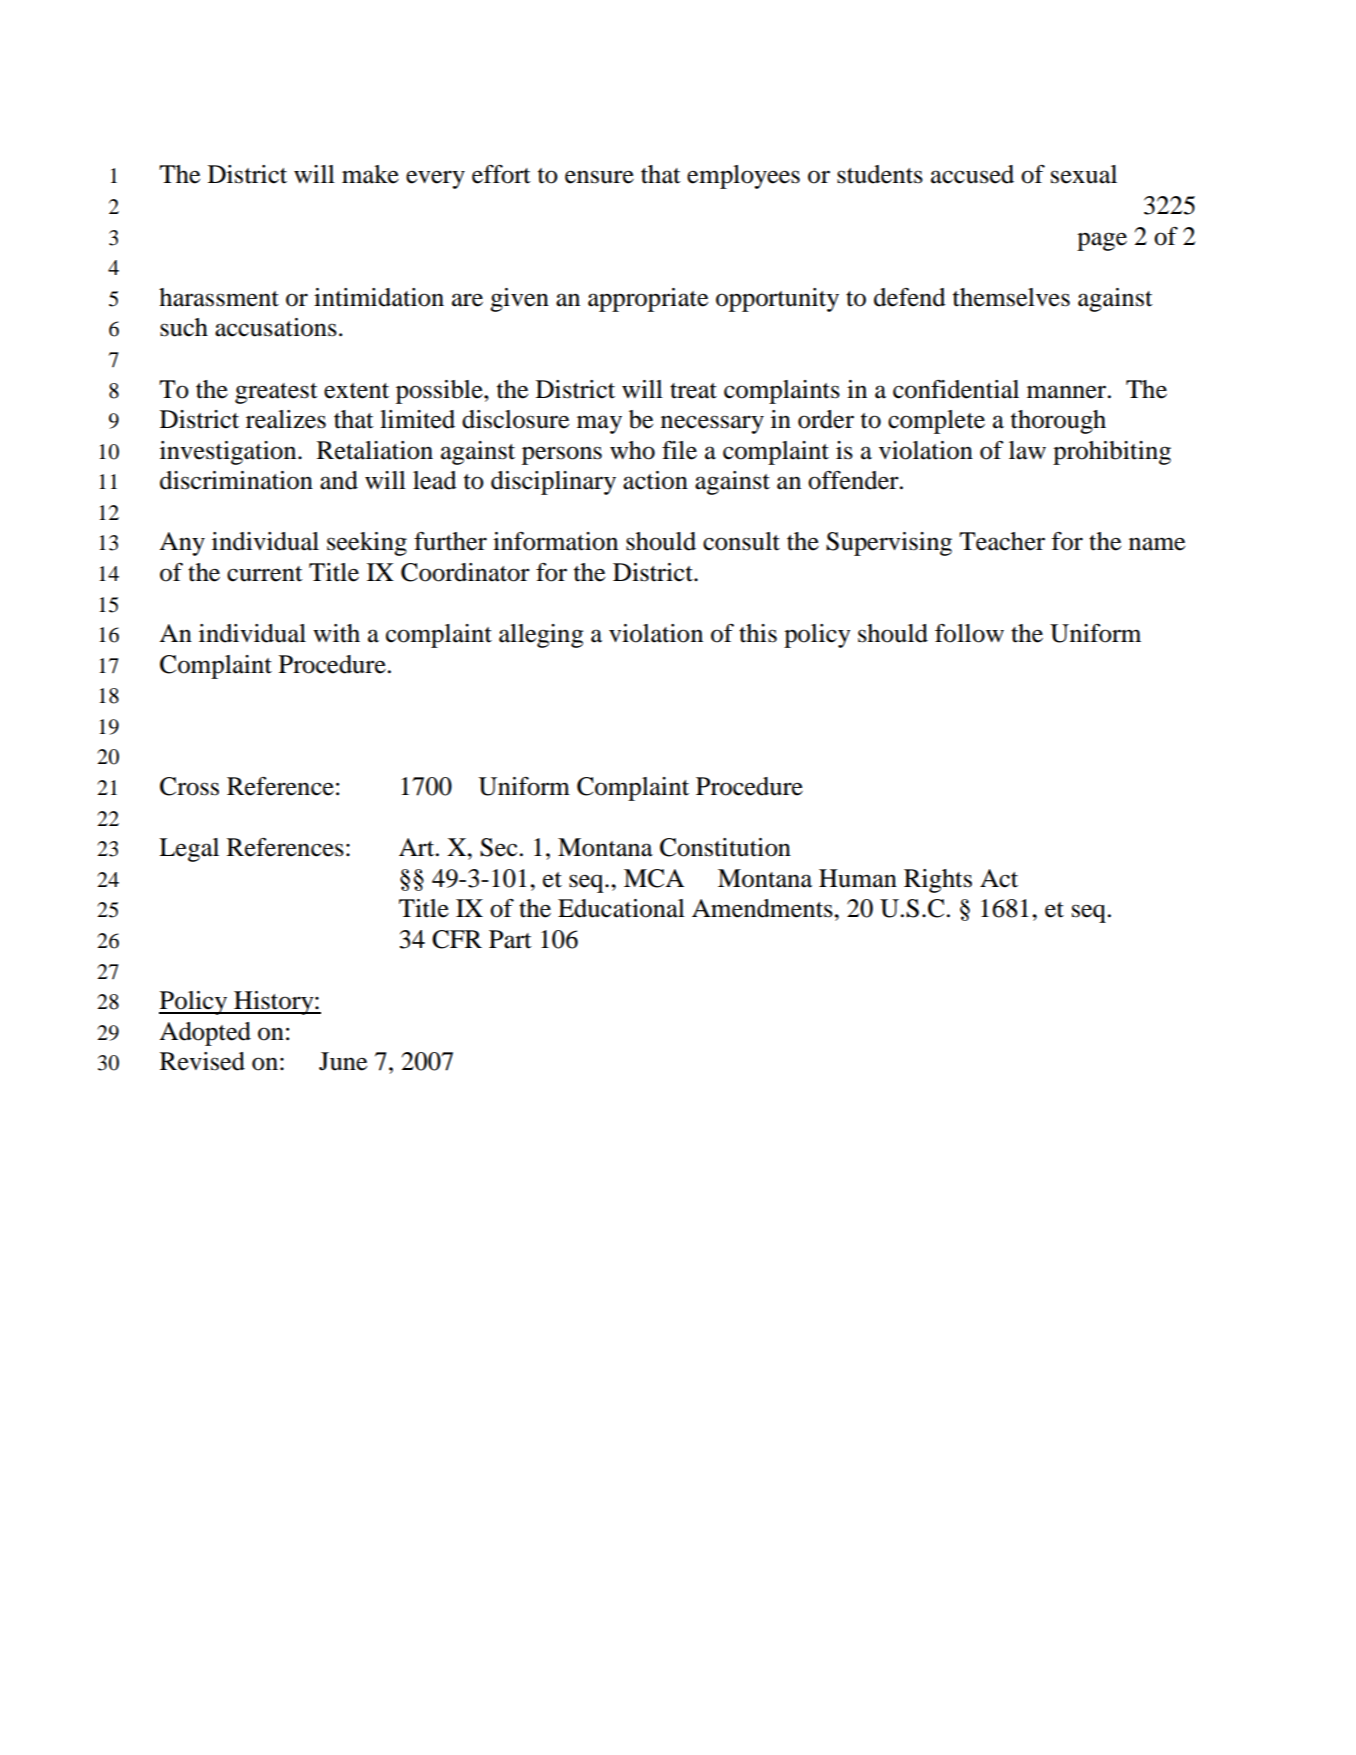 This screenshot has width=1356, height=1755. What do you see at coordinates (758, 633) in the screenshot?
I see `this` at bounding box center [758, 633].
